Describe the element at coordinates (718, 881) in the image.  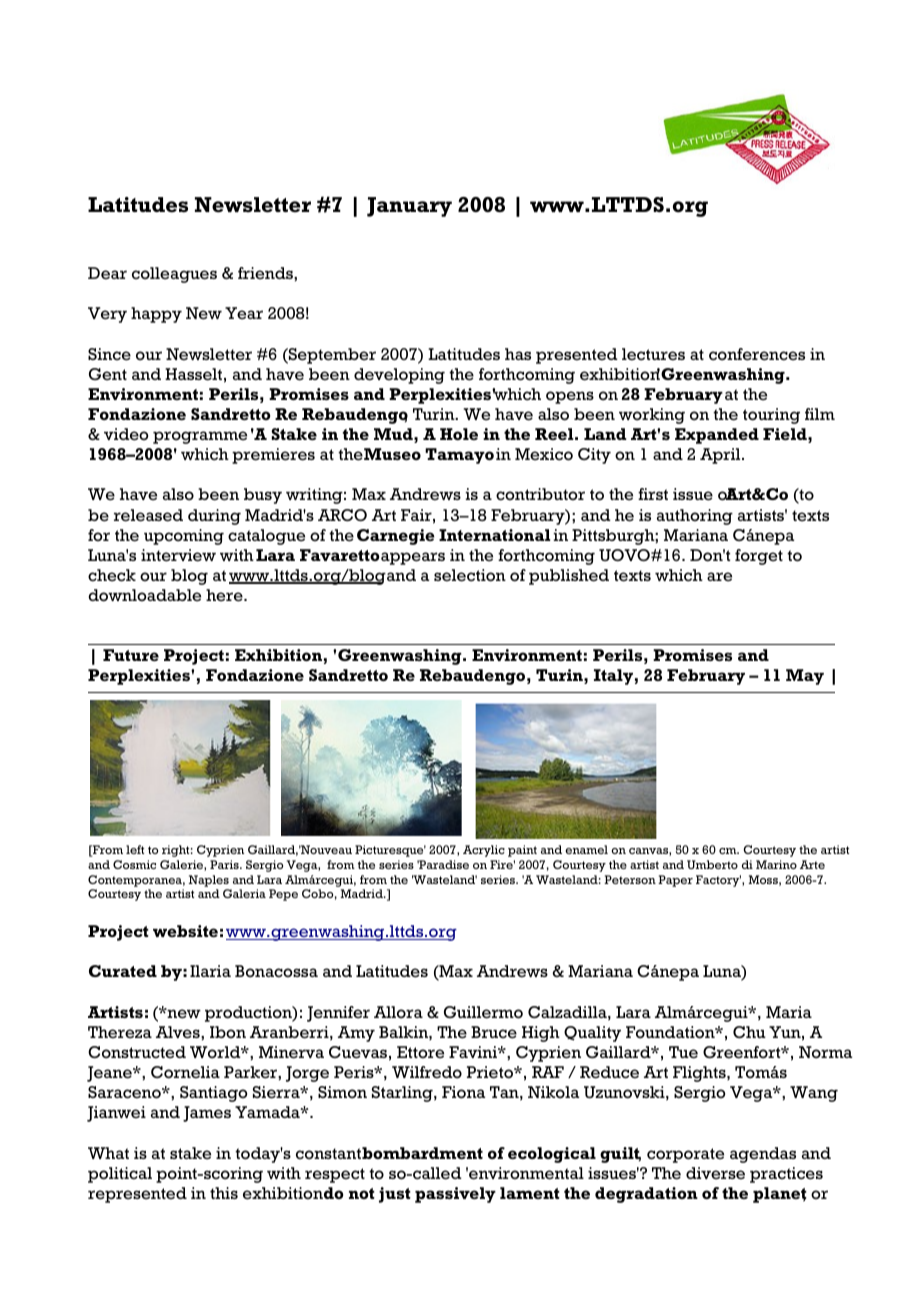
I see `Factory` at that location.
